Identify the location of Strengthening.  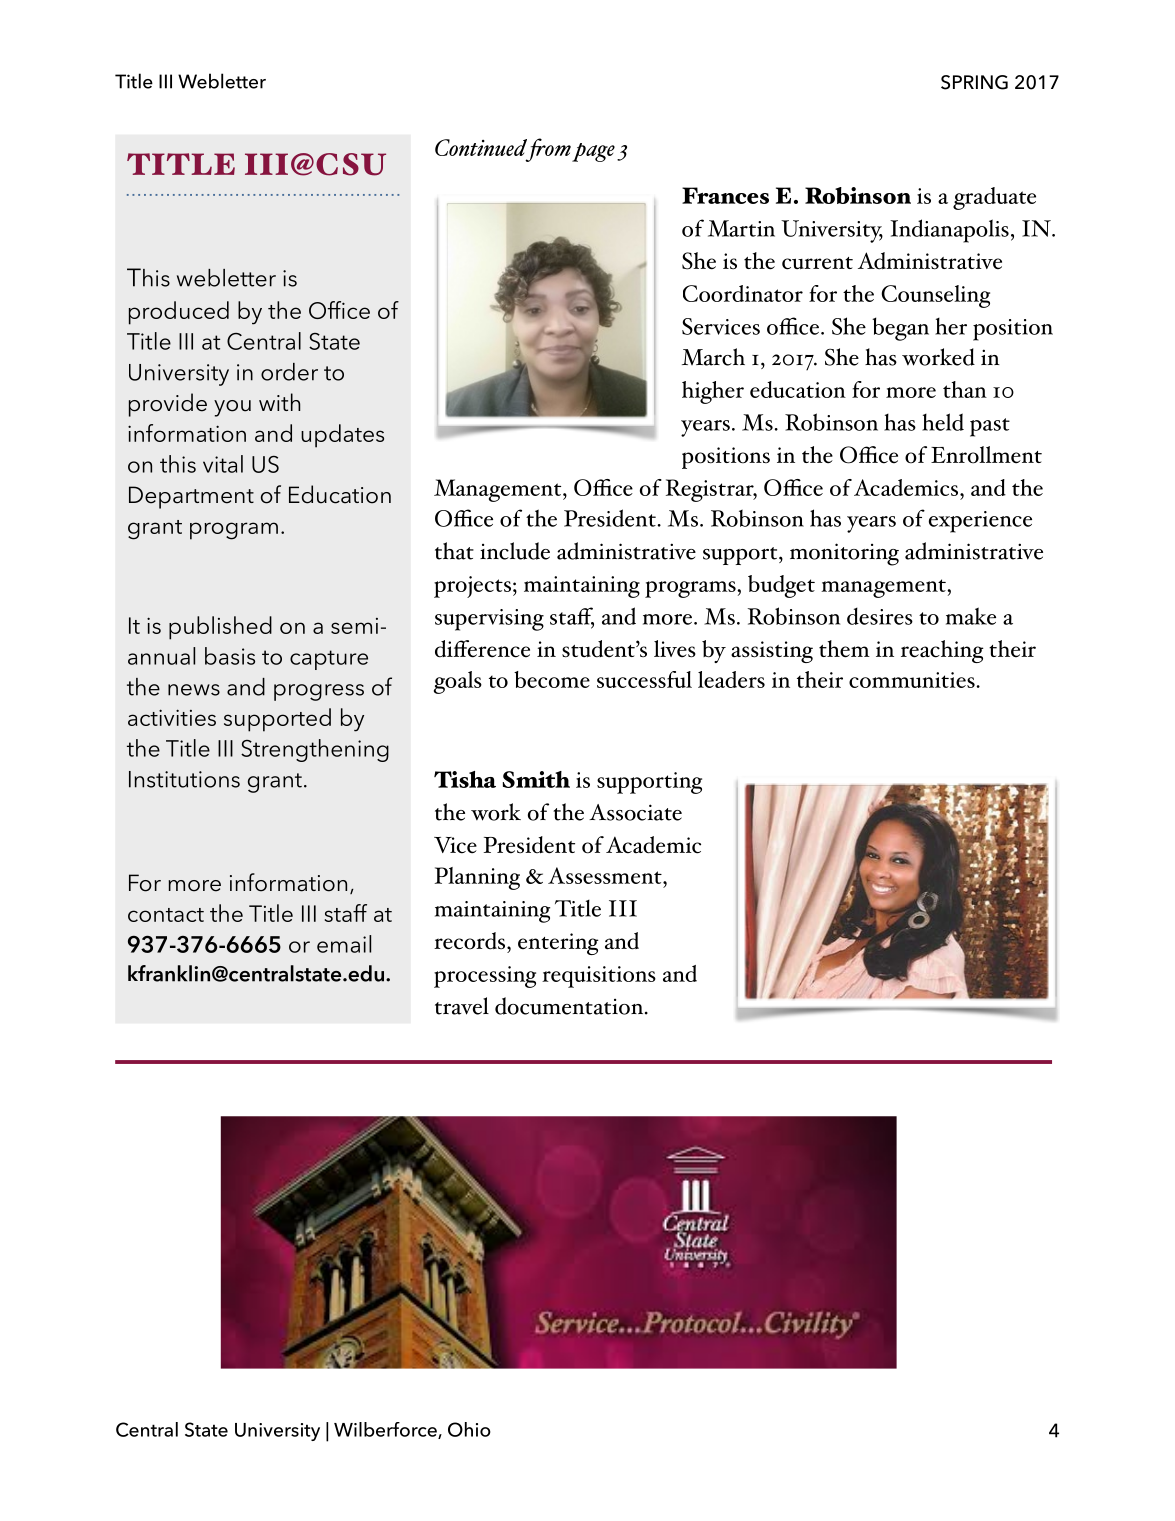
(315, 750).
